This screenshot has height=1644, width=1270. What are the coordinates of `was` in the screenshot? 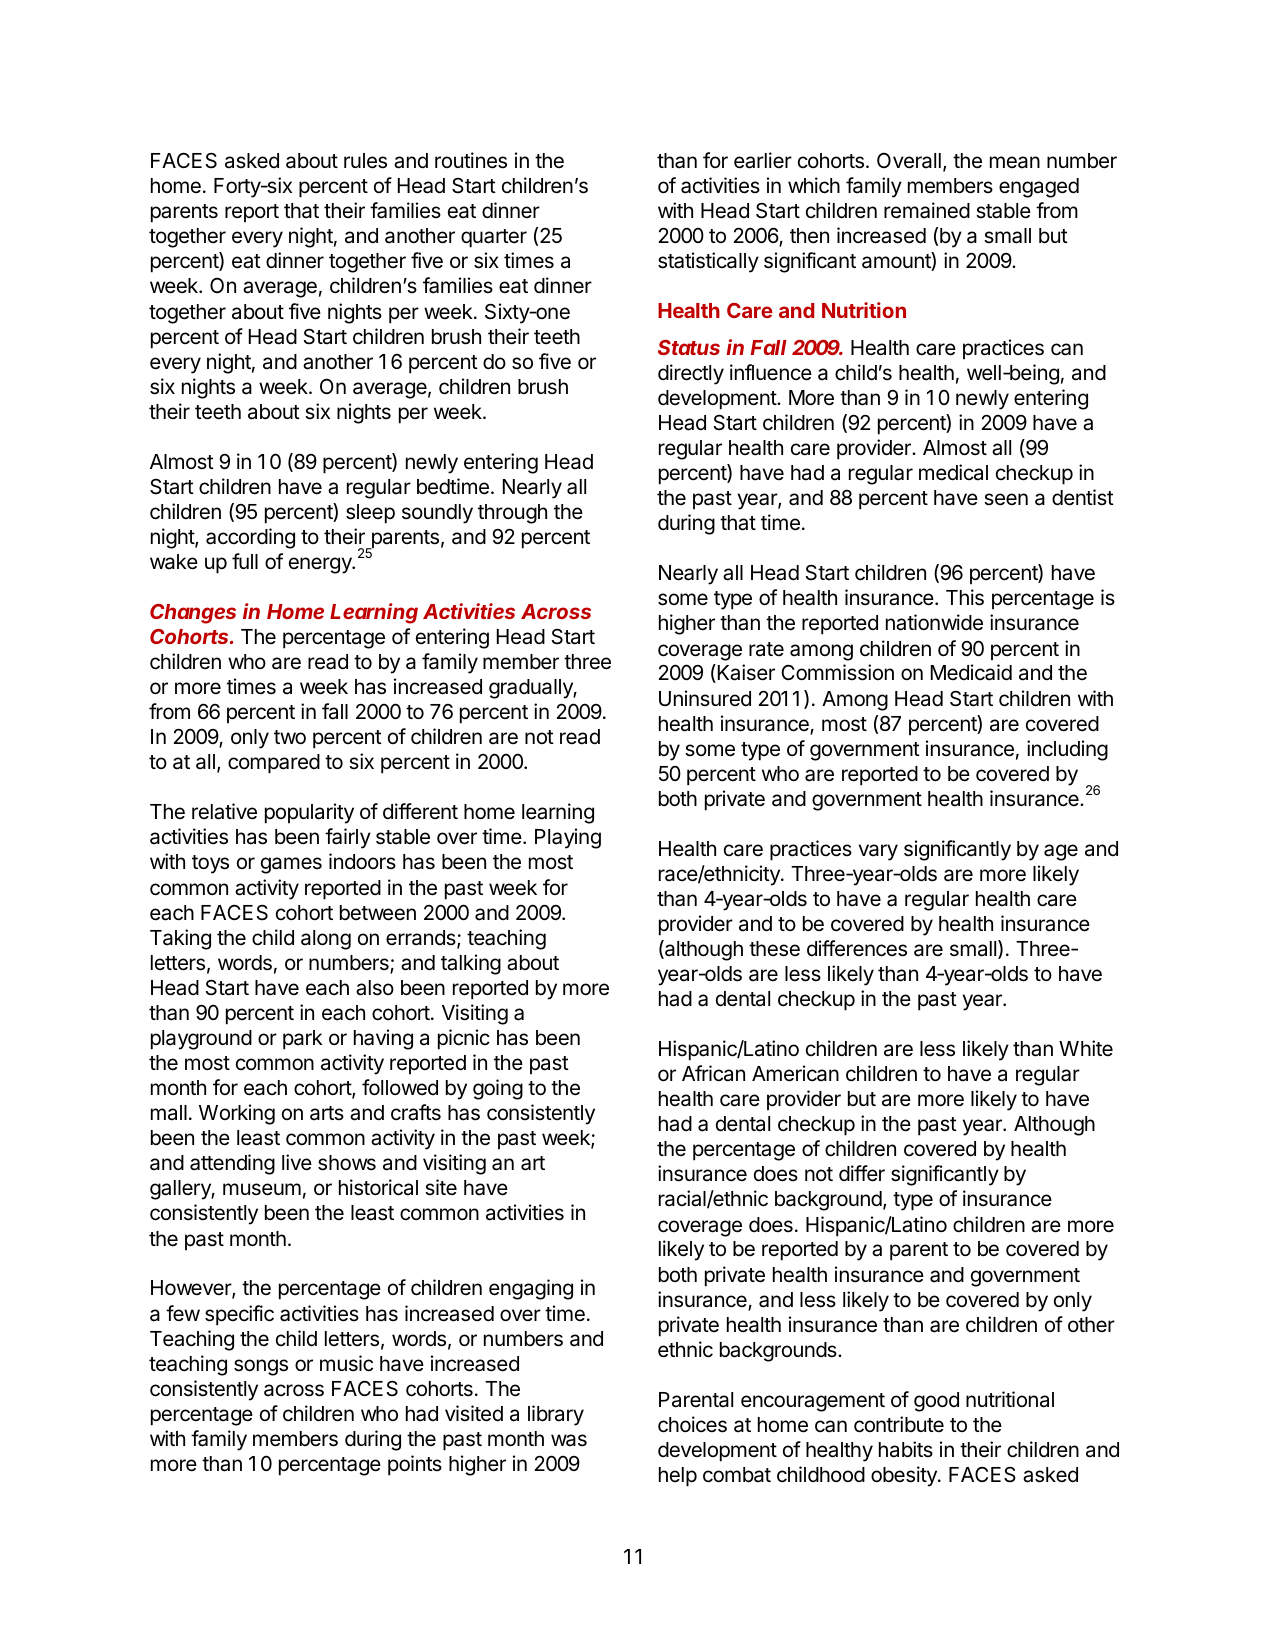 It's located at (569, 1440).
